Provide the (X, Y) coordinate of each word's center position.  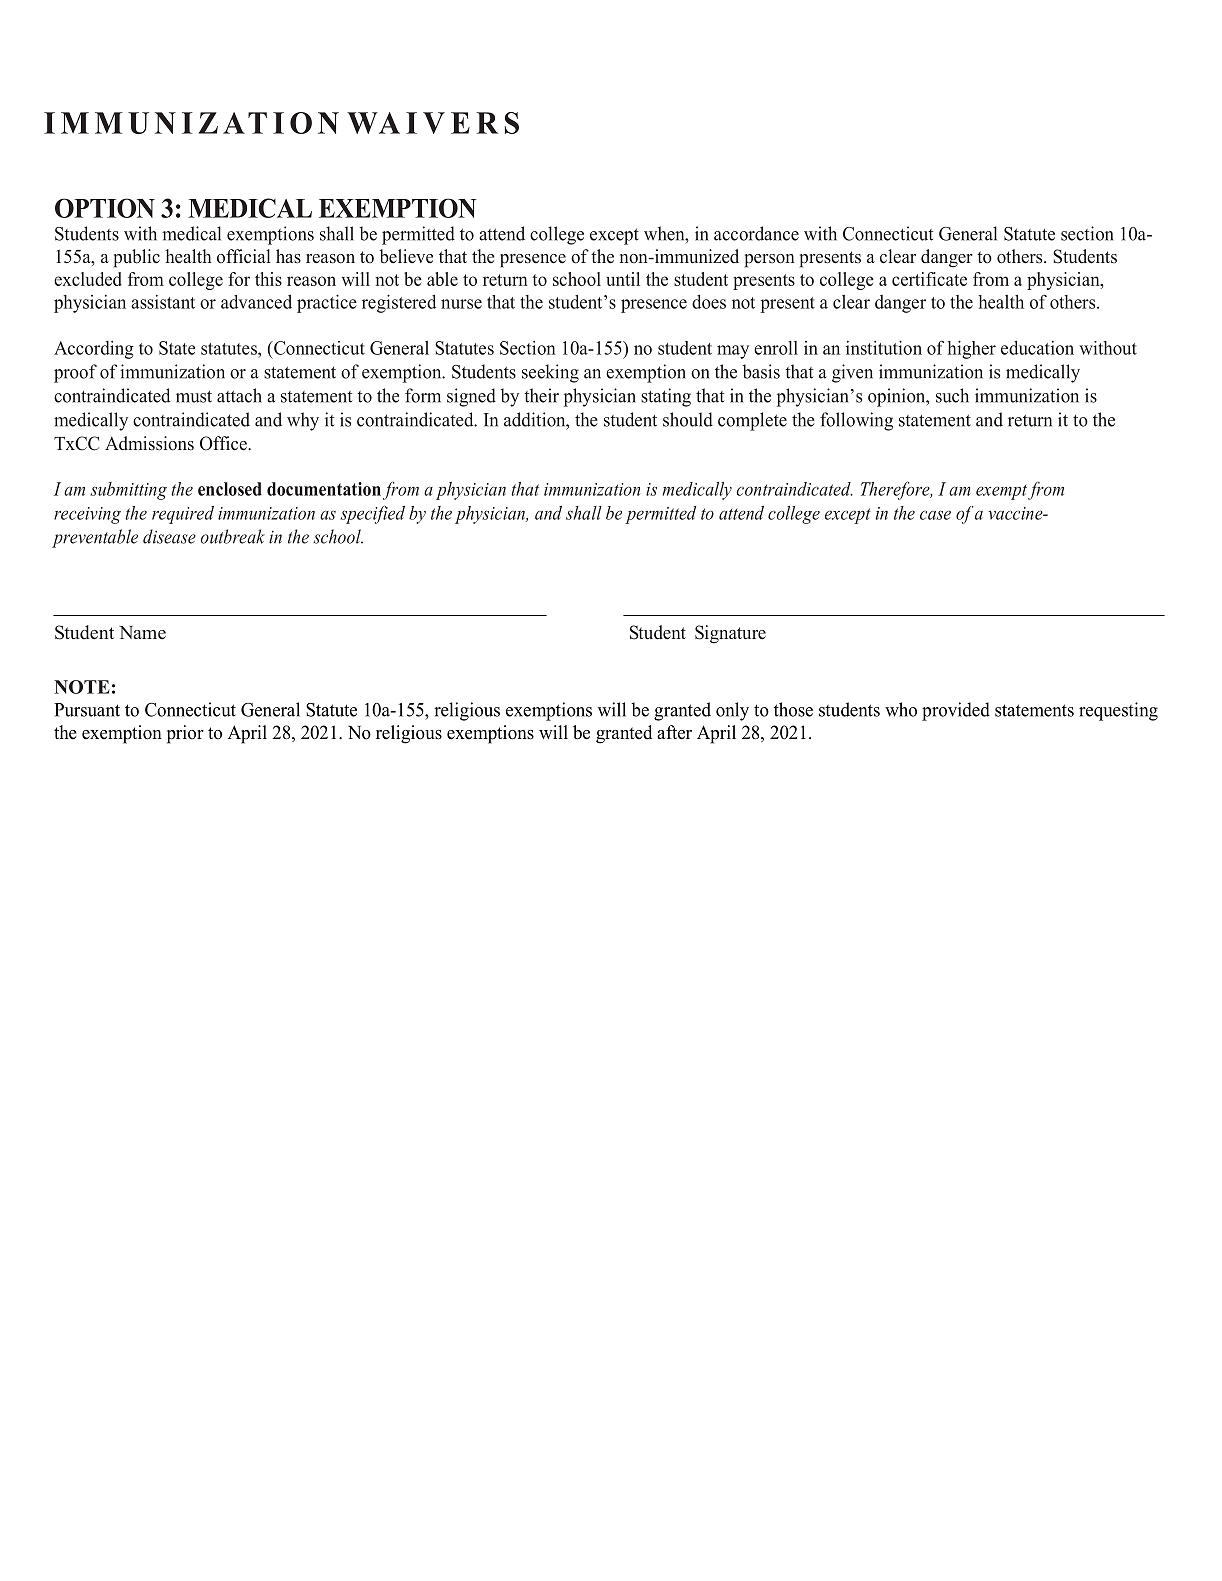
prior (185, 734)
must (194, 396)
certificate (929, 279)
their (541, 395)
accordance (756, 233)
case (935, 515)
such (952, 395)
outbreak (233, 536)
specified (372, 514)
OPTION (105, 208)
